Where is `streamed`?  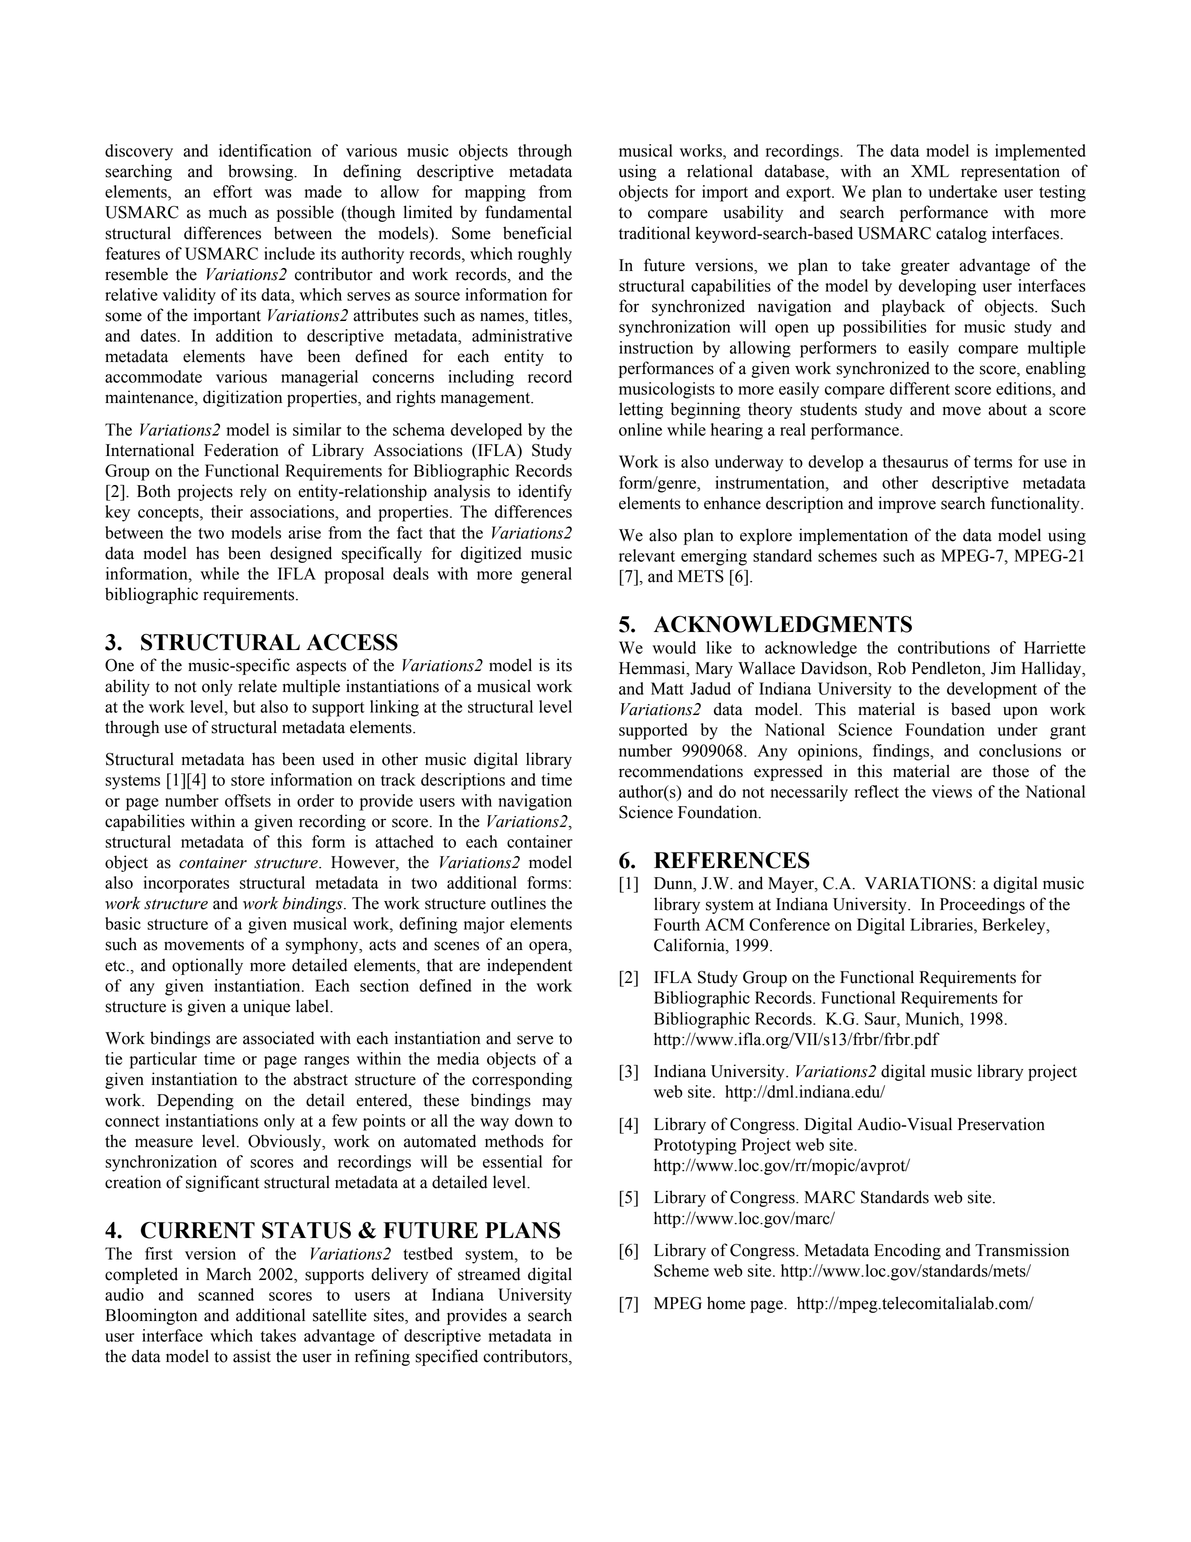
streamed is located at coordinates (489, 1274).
